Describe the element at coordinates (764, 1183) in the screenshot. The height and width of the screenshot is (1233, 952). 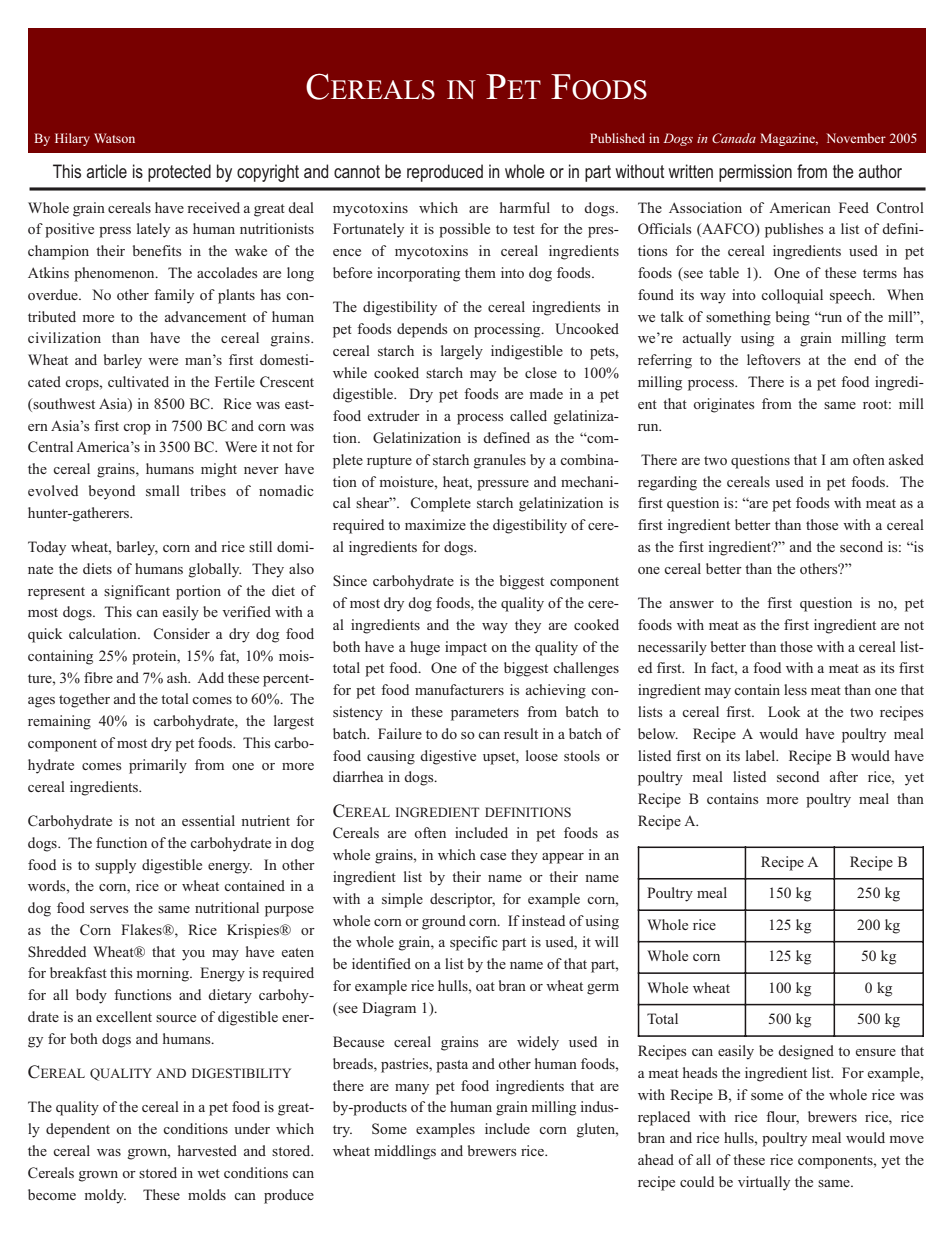
I see `virtually` at that location.
